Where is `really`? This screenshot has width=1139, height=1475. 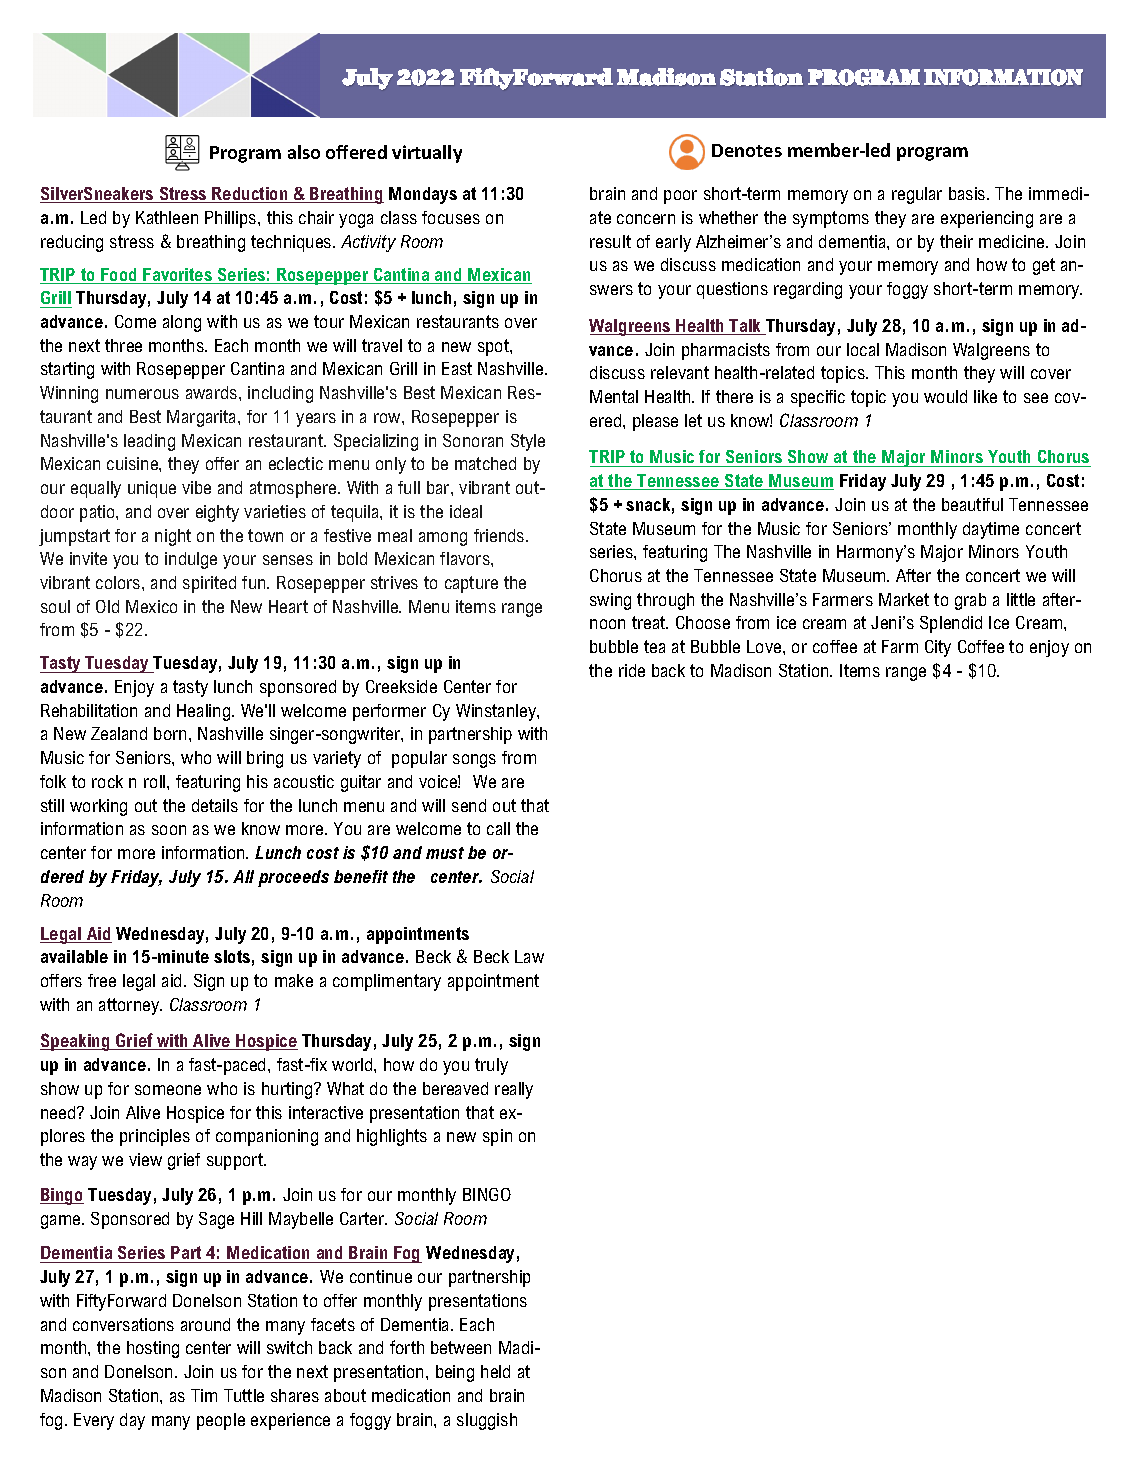 really is located at coordinates (514, 1090).
